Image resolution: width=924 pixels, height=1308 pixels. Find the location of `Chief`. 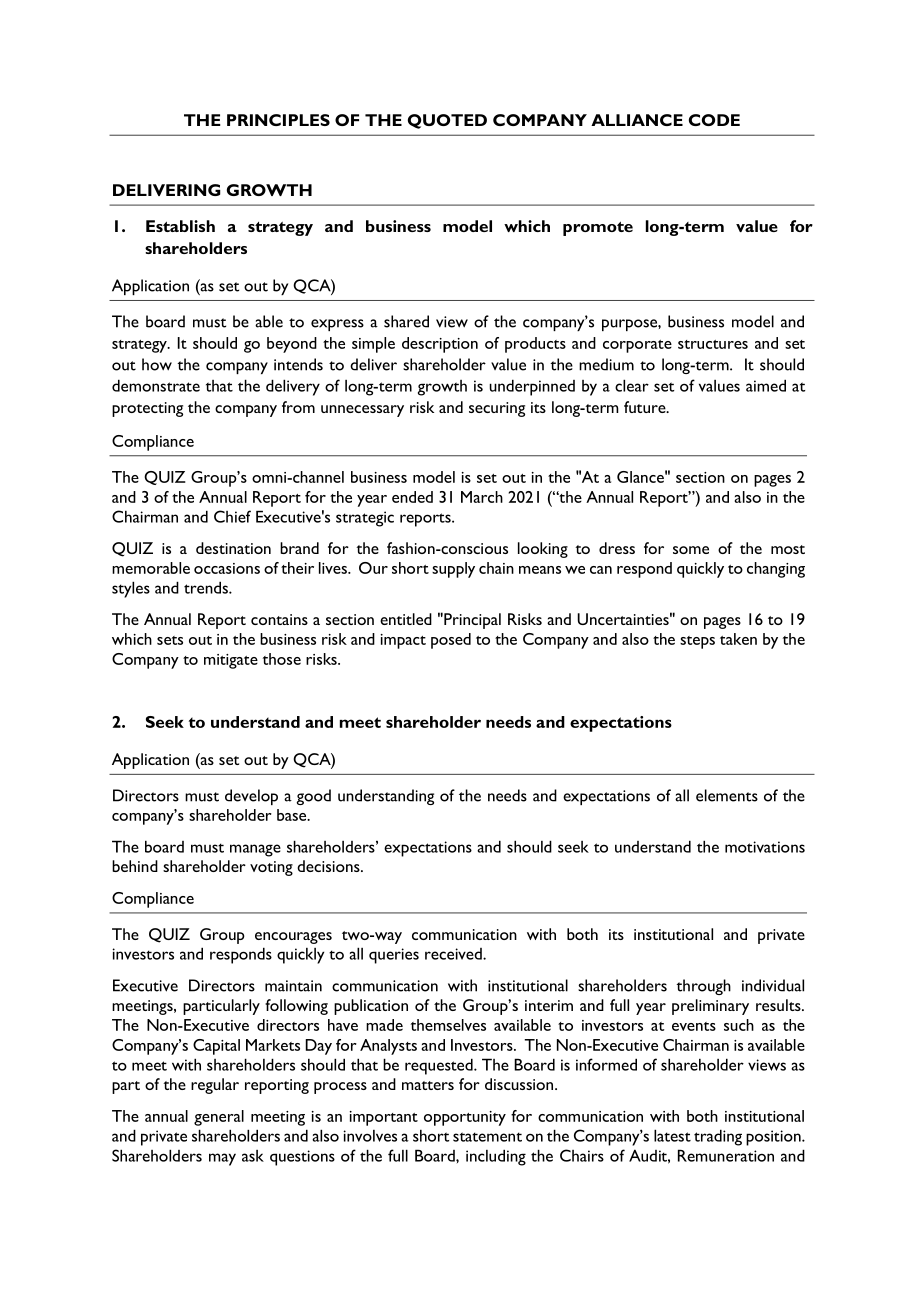

Chief is located at coordinates (232, 516).
